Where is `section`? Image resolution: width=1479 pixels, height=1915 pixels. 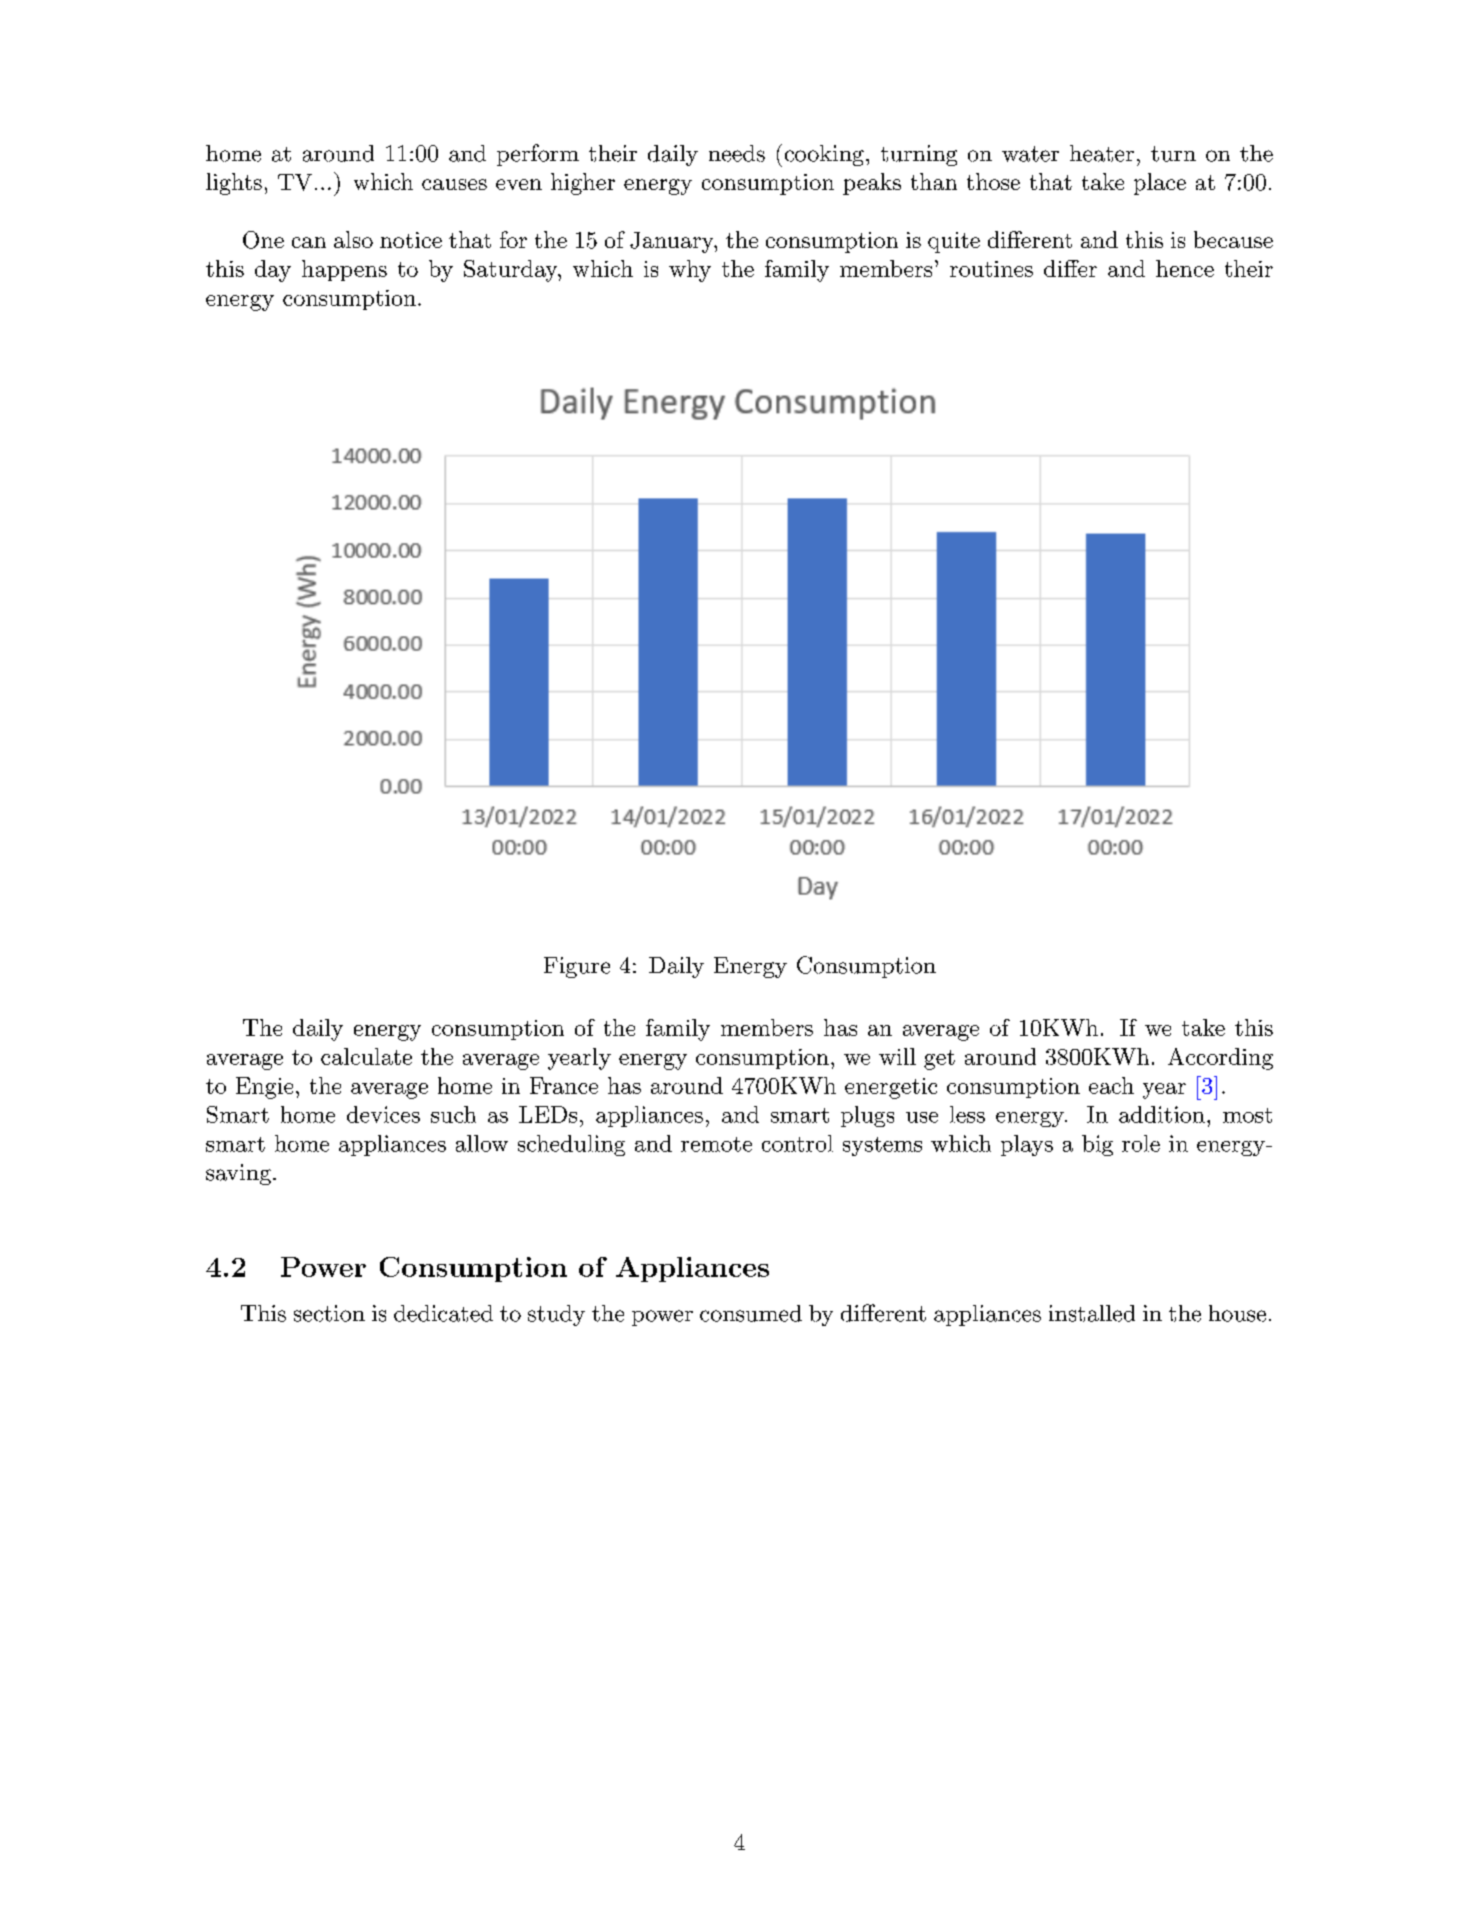 section is located at coordinates (329, 1313).
